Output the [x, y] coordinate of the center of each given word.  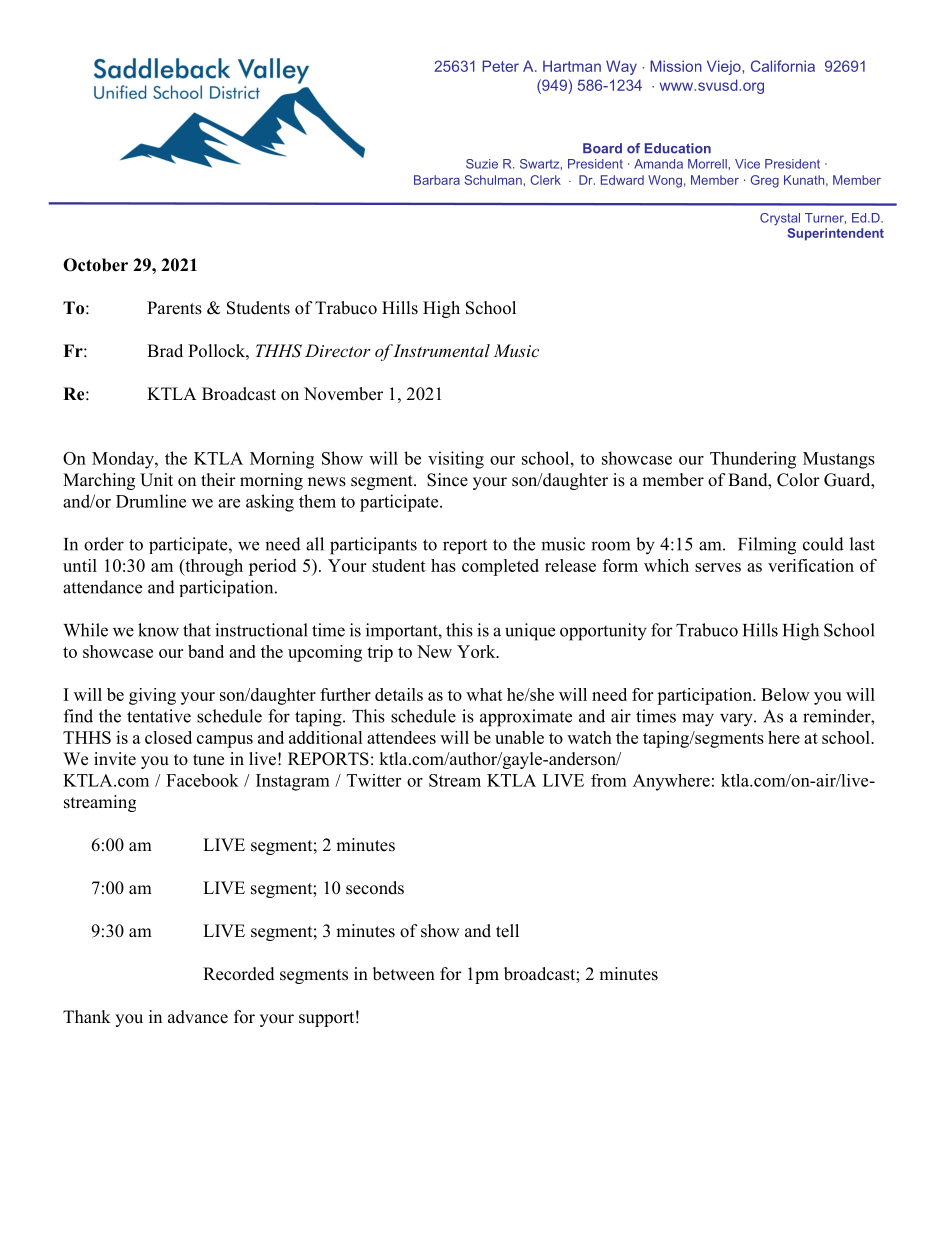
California [783, 66]
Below [785, 694]
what [484, 694]
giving [152, 696]
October [95, 265]
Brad [165, 350]
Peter [500, 66]
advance [198, 1017]
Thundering [753, 460]
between [404, 974]
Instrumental [441, 350]
